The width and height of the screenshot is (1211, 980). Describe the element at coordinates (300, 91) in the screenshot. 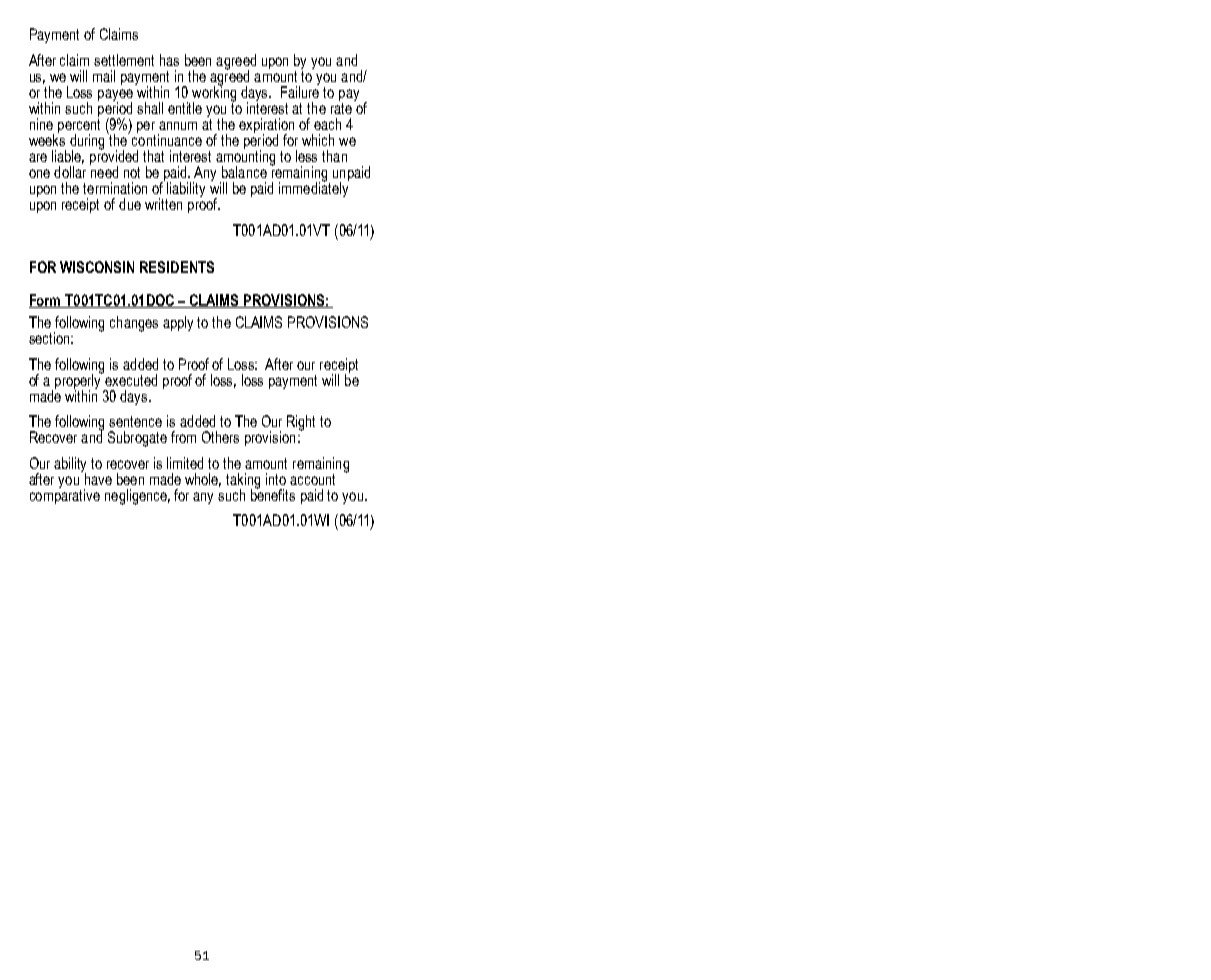

I see `Failure` at that location.
